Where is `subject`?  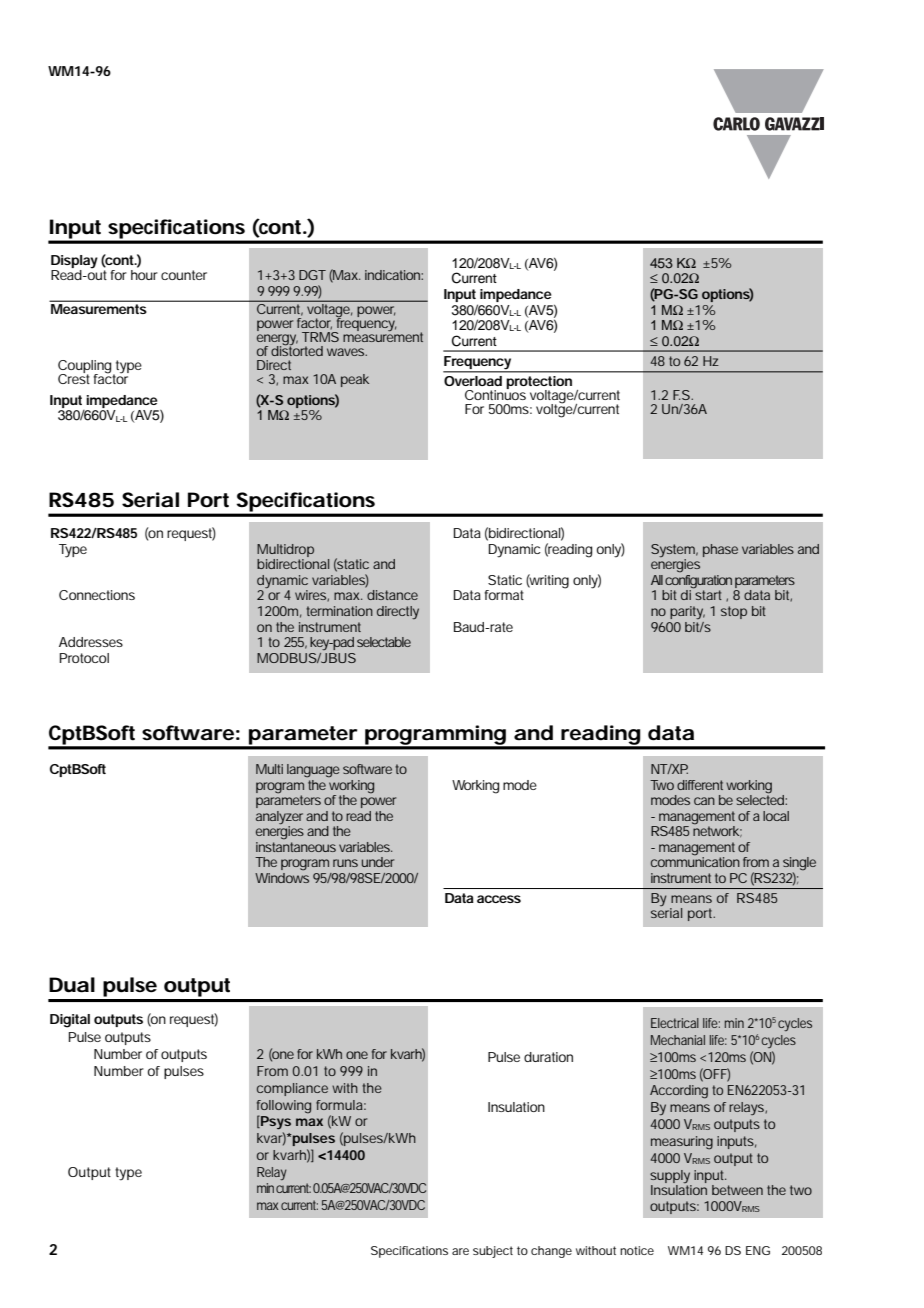 subject is located at coordinates (493, 1252).
